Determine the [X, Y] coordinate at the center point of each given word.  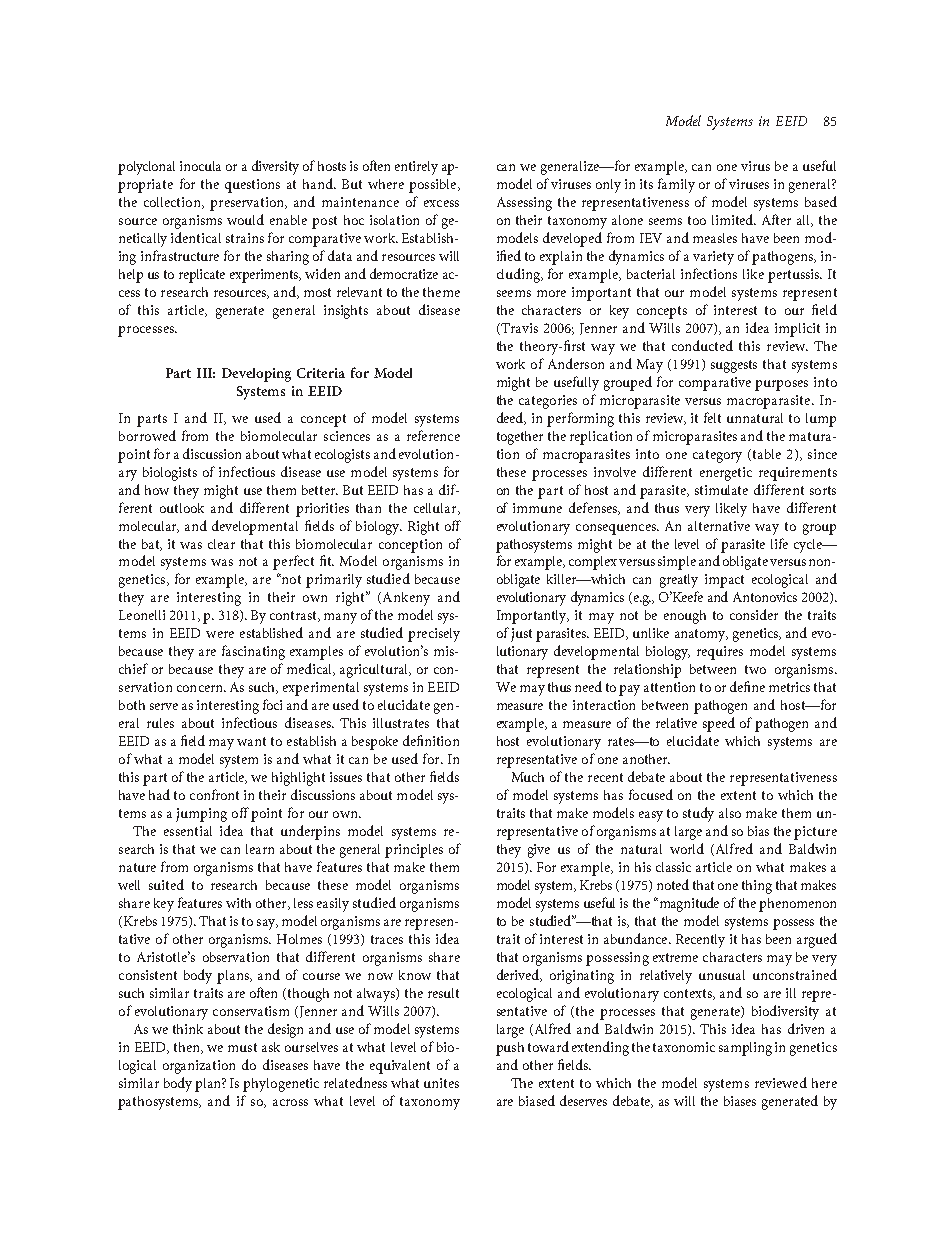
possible [434, 186]
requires [720, 653]
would [245, 219]
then [188, 1048]
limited [734, 219]
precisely [434, 635]
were [220, 634]
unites [441, 1083]
